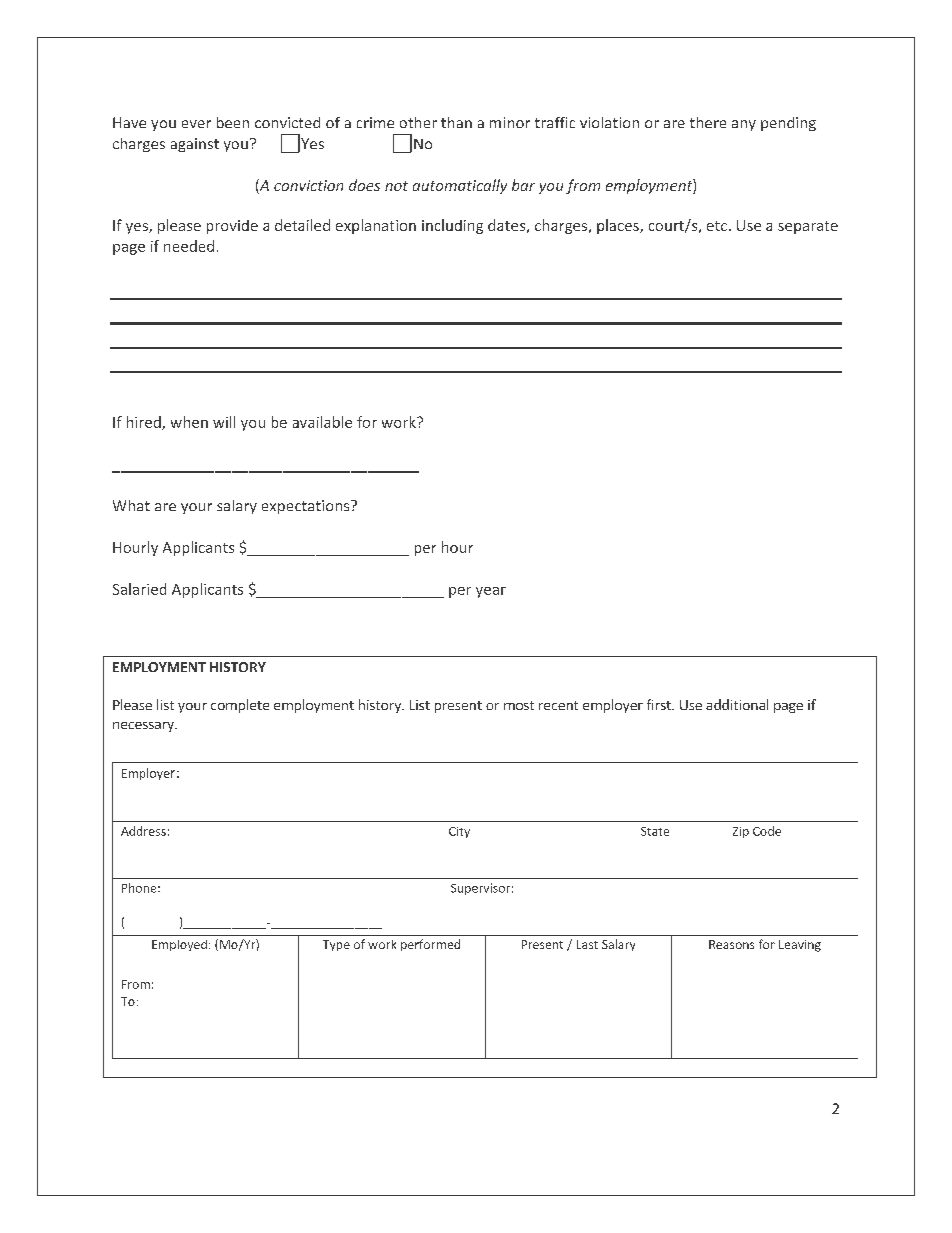  Describe the element at coordinates (744, 125) in the page. I see `any` at that location.
